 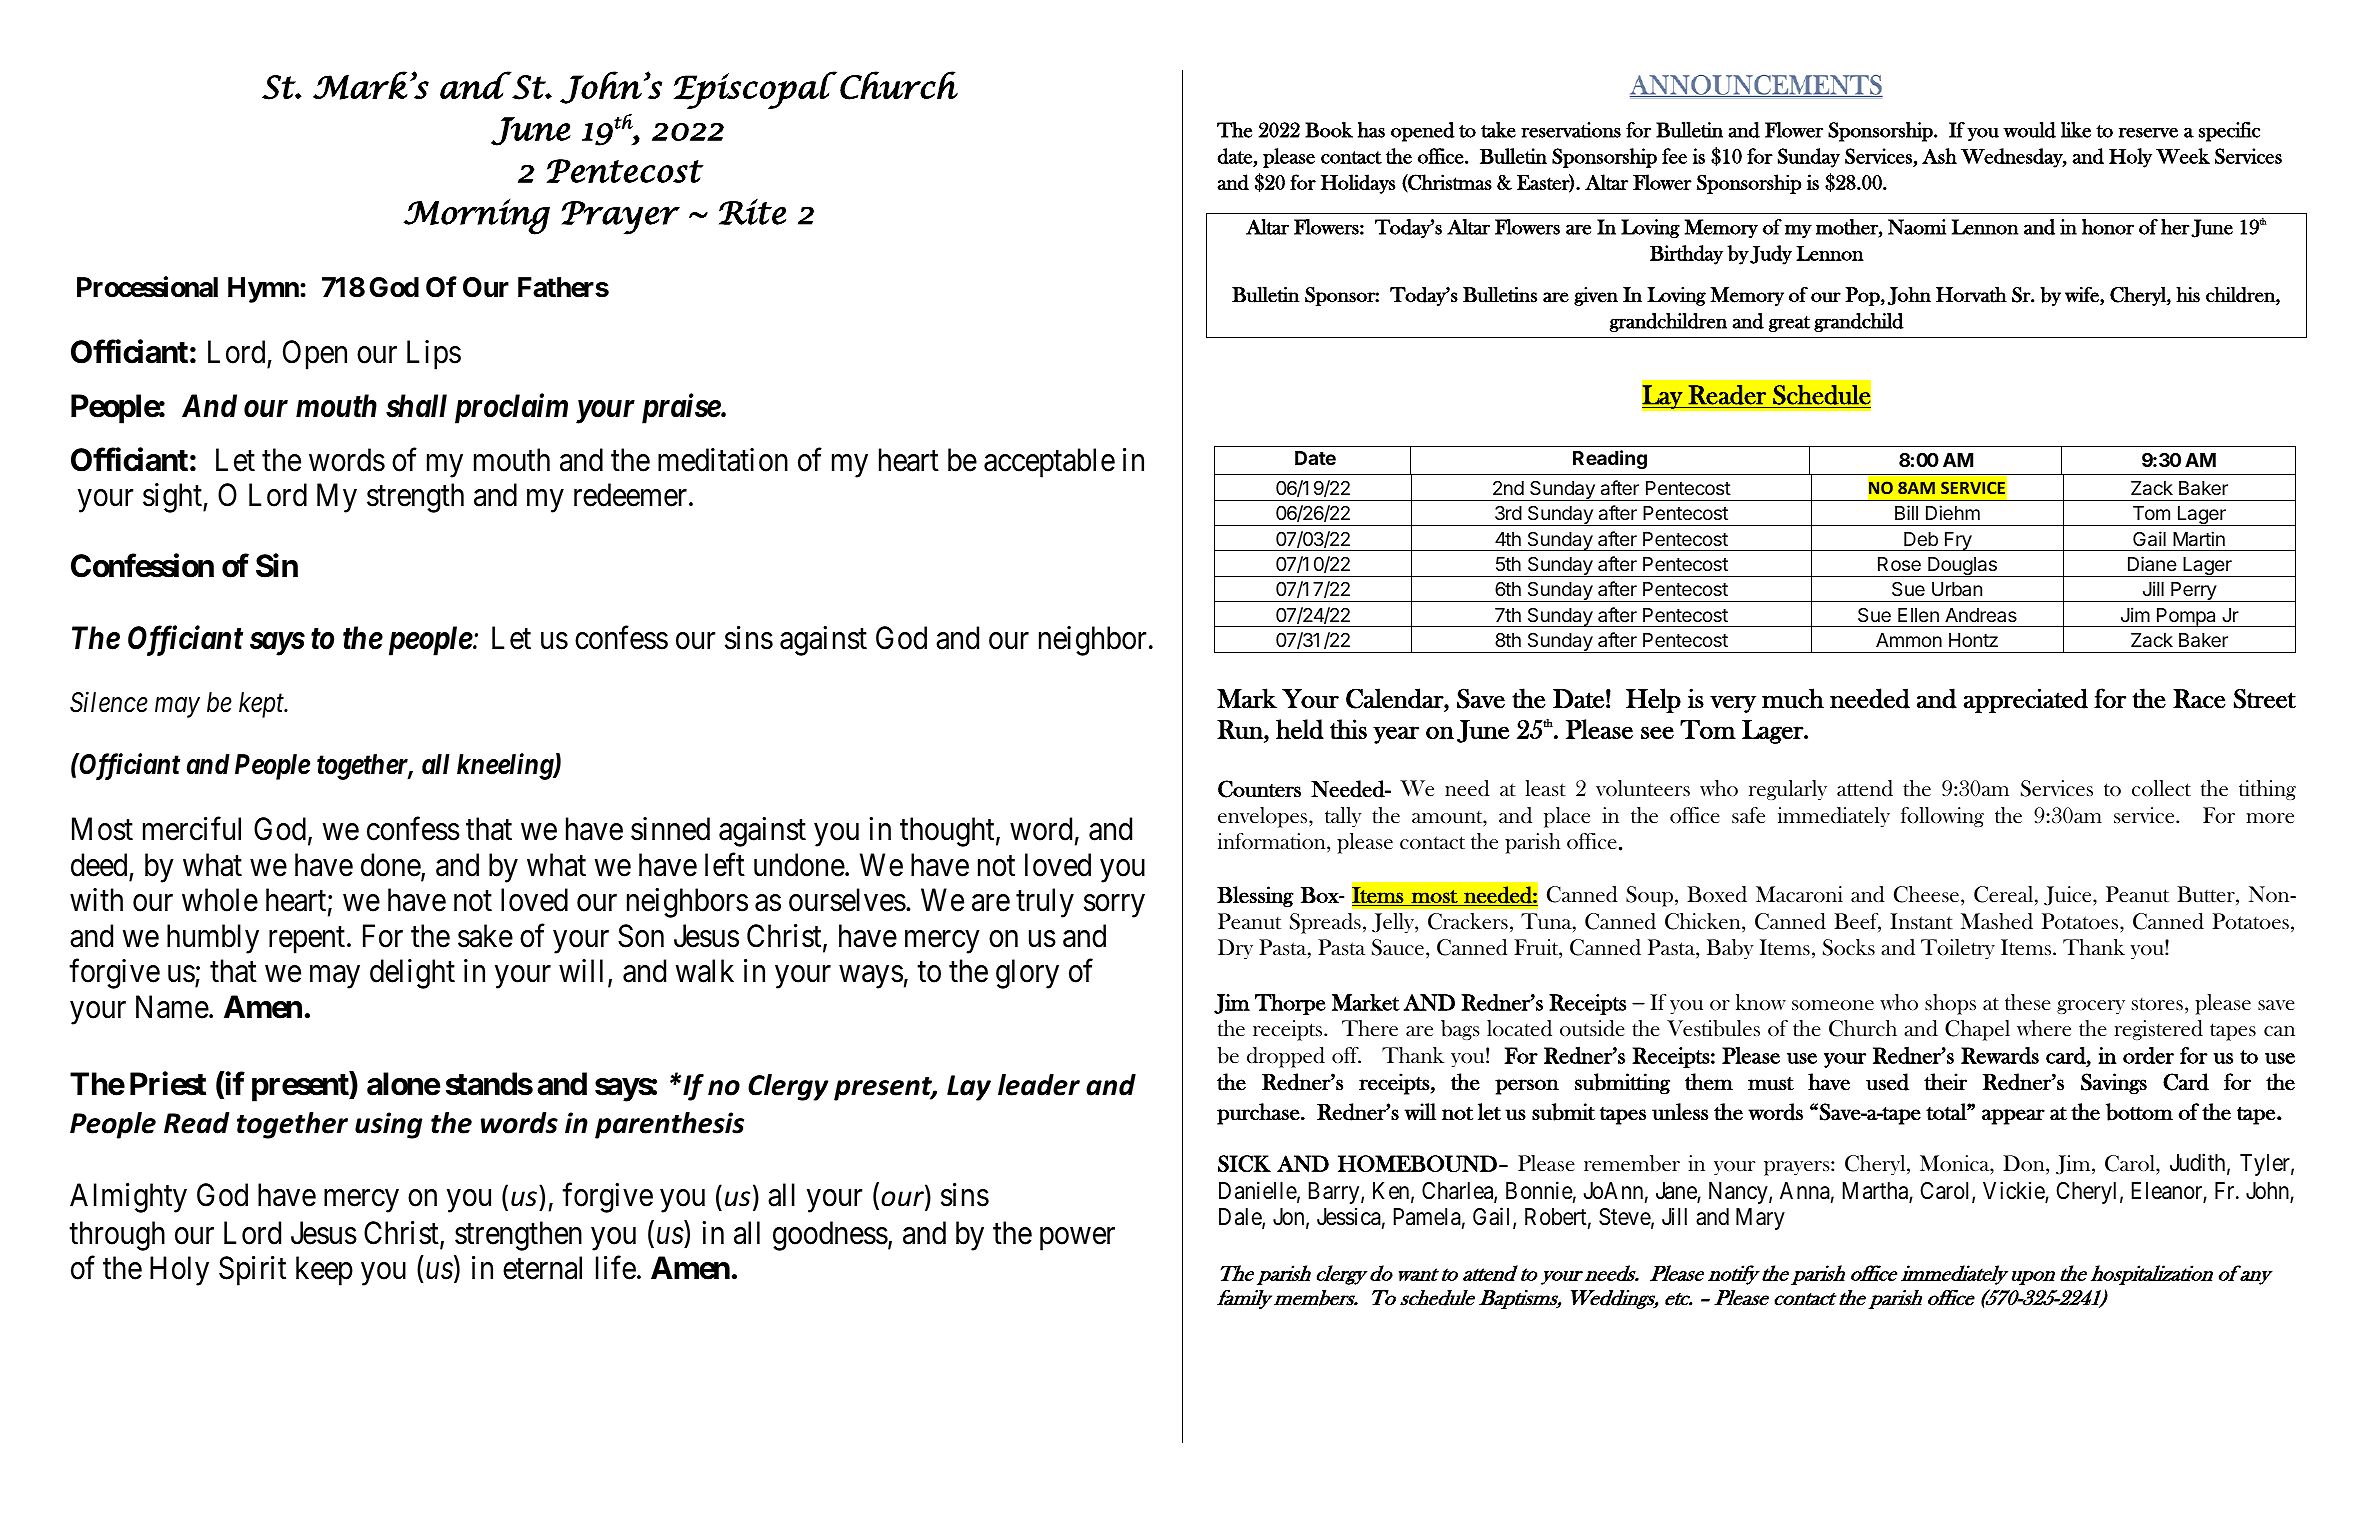 I want to click on power, so click(x=1077, y=1239).
